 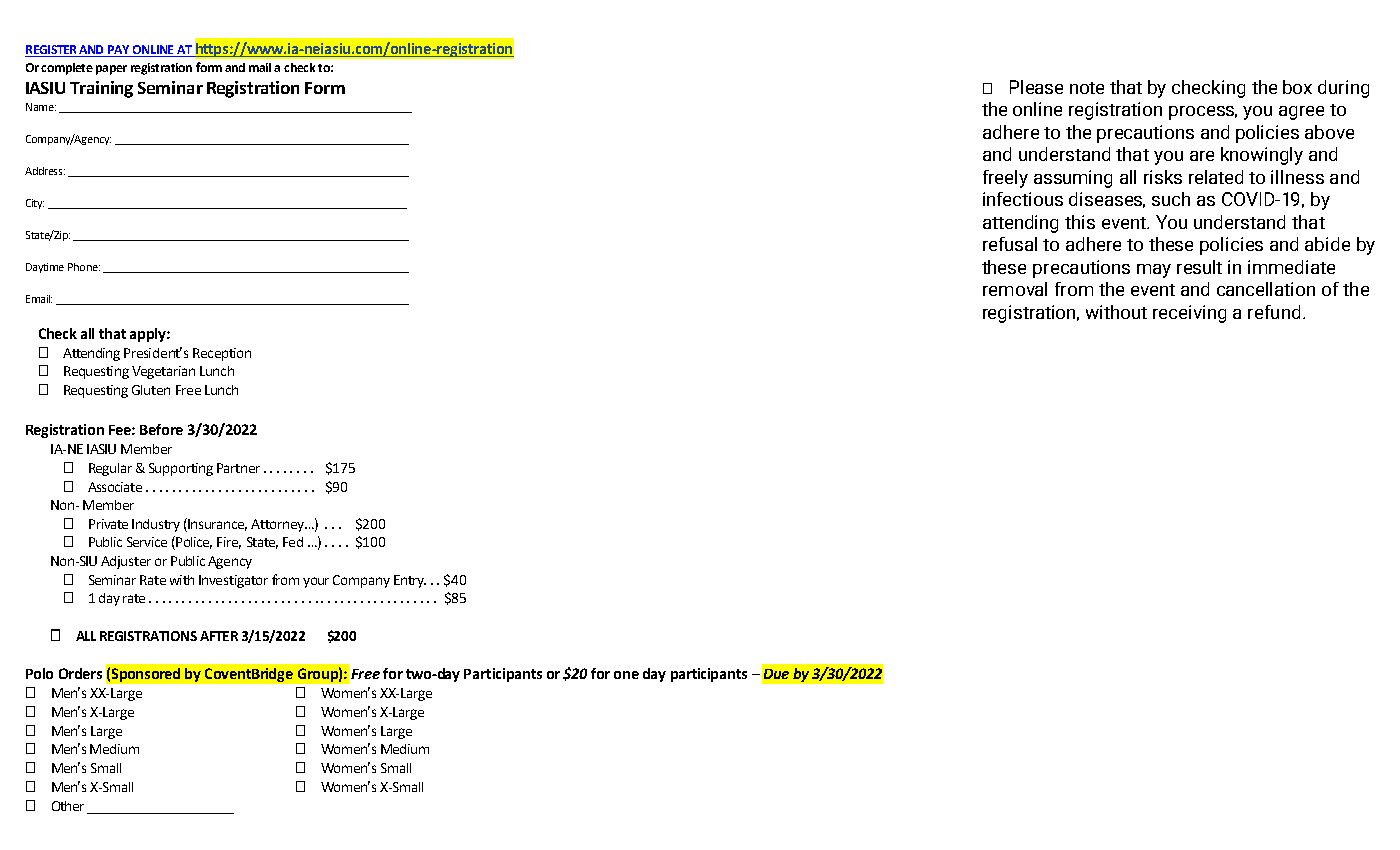 I want to click on Supporting, so click(x=181, y=469).
